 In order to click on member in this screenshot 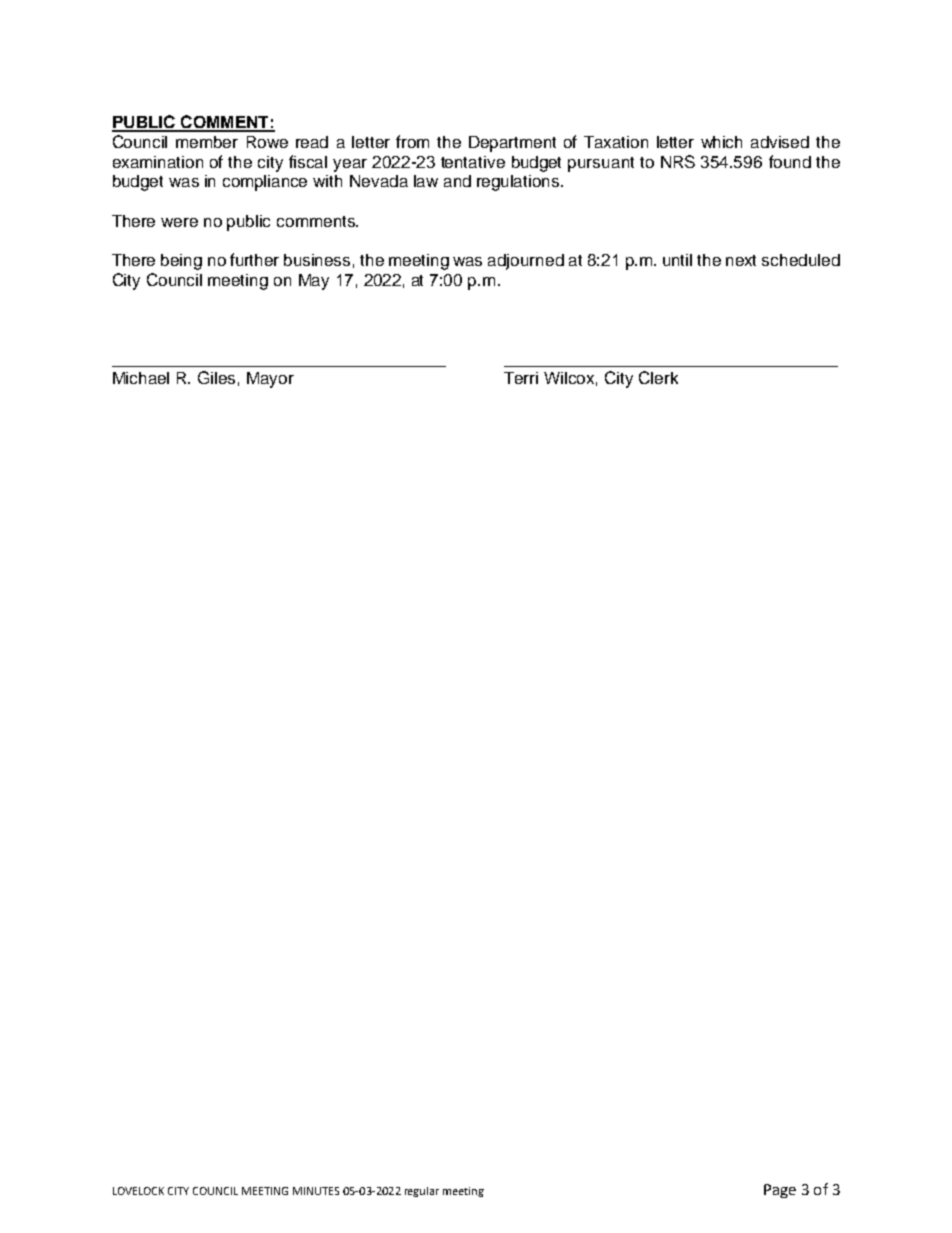, I will do `click(207, 142)`.
